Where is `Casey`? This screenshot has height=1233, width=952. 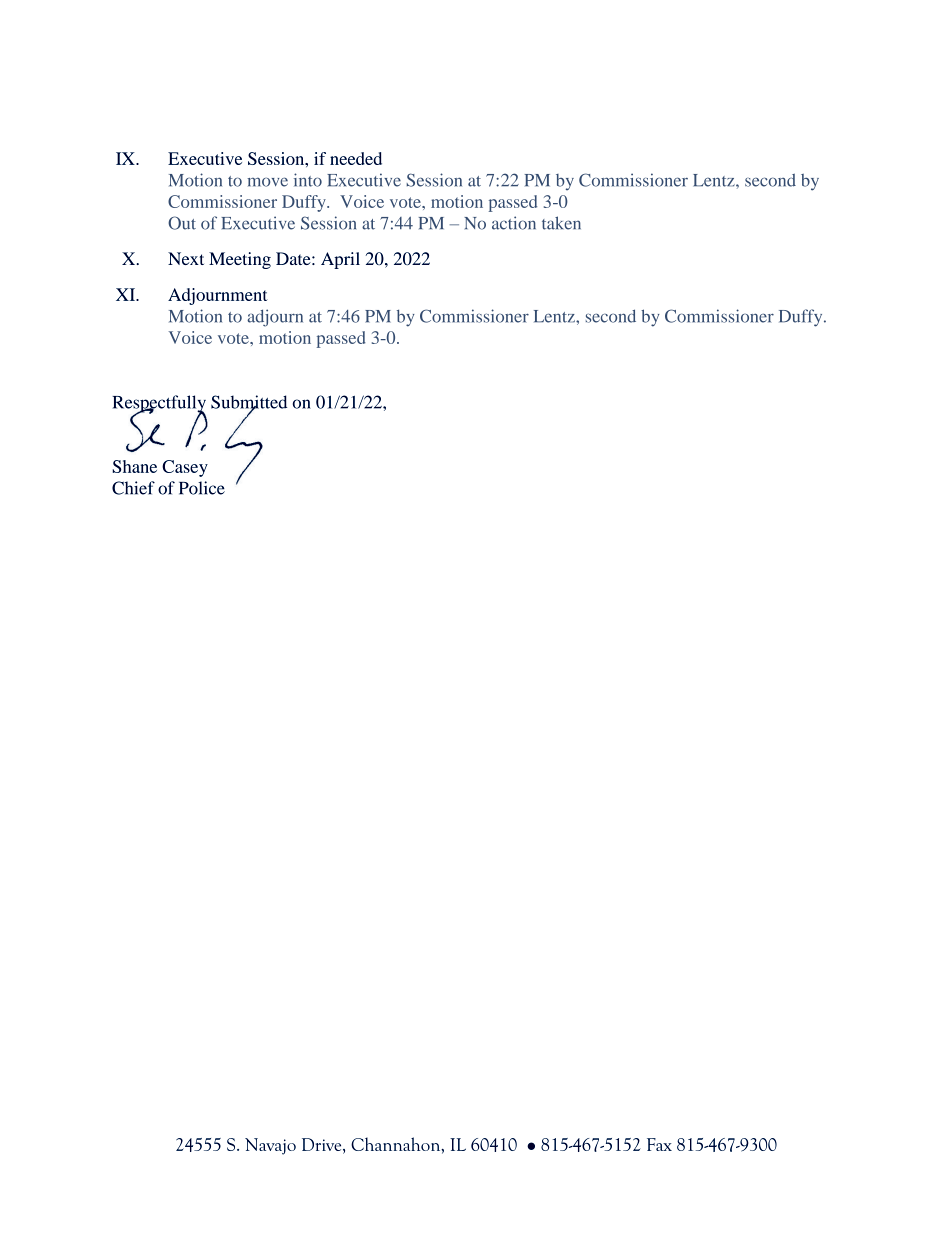
Casey is located at coordinates (185, 468).
